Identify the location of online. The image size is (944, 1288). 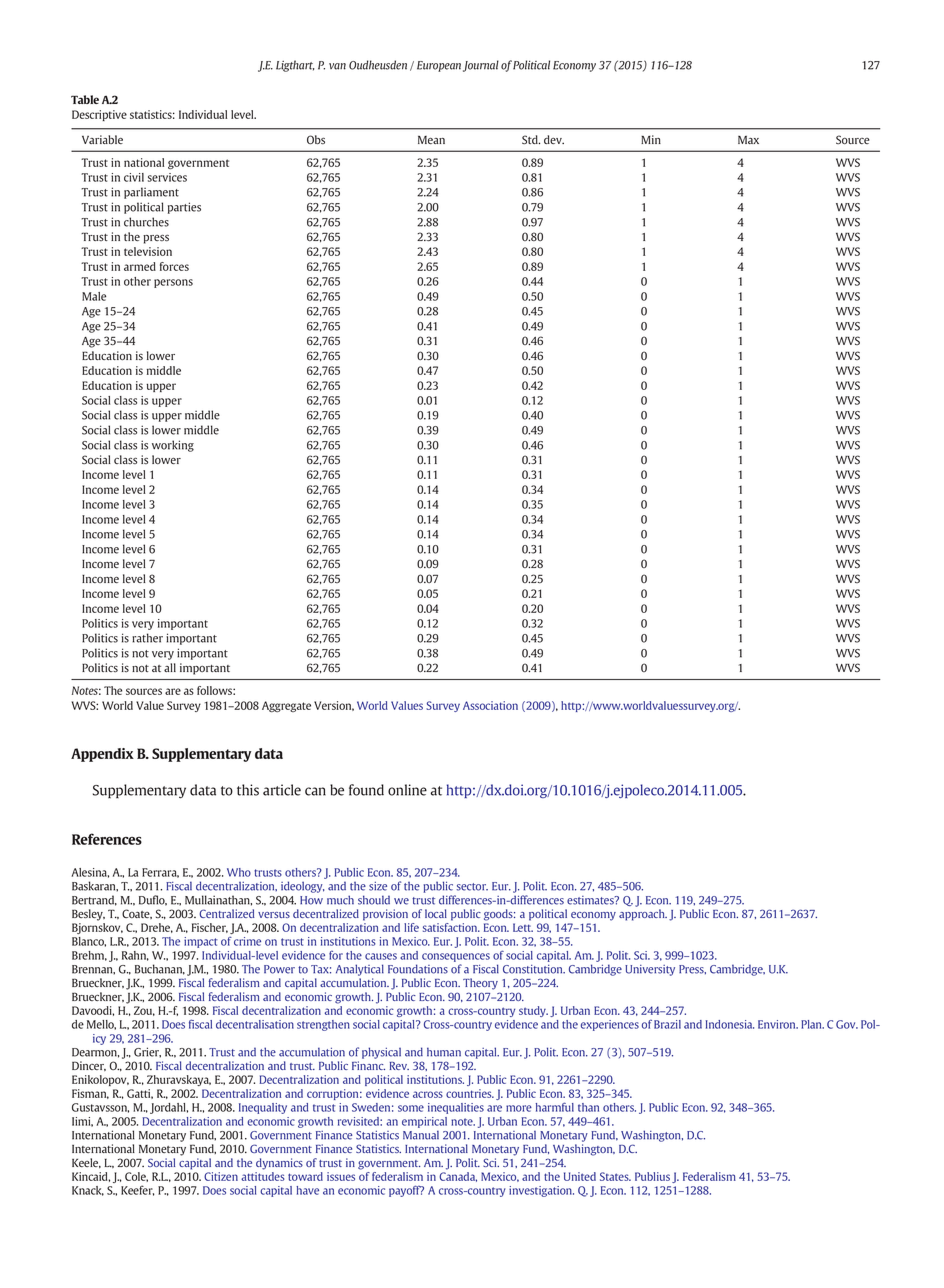
(407, 790).
